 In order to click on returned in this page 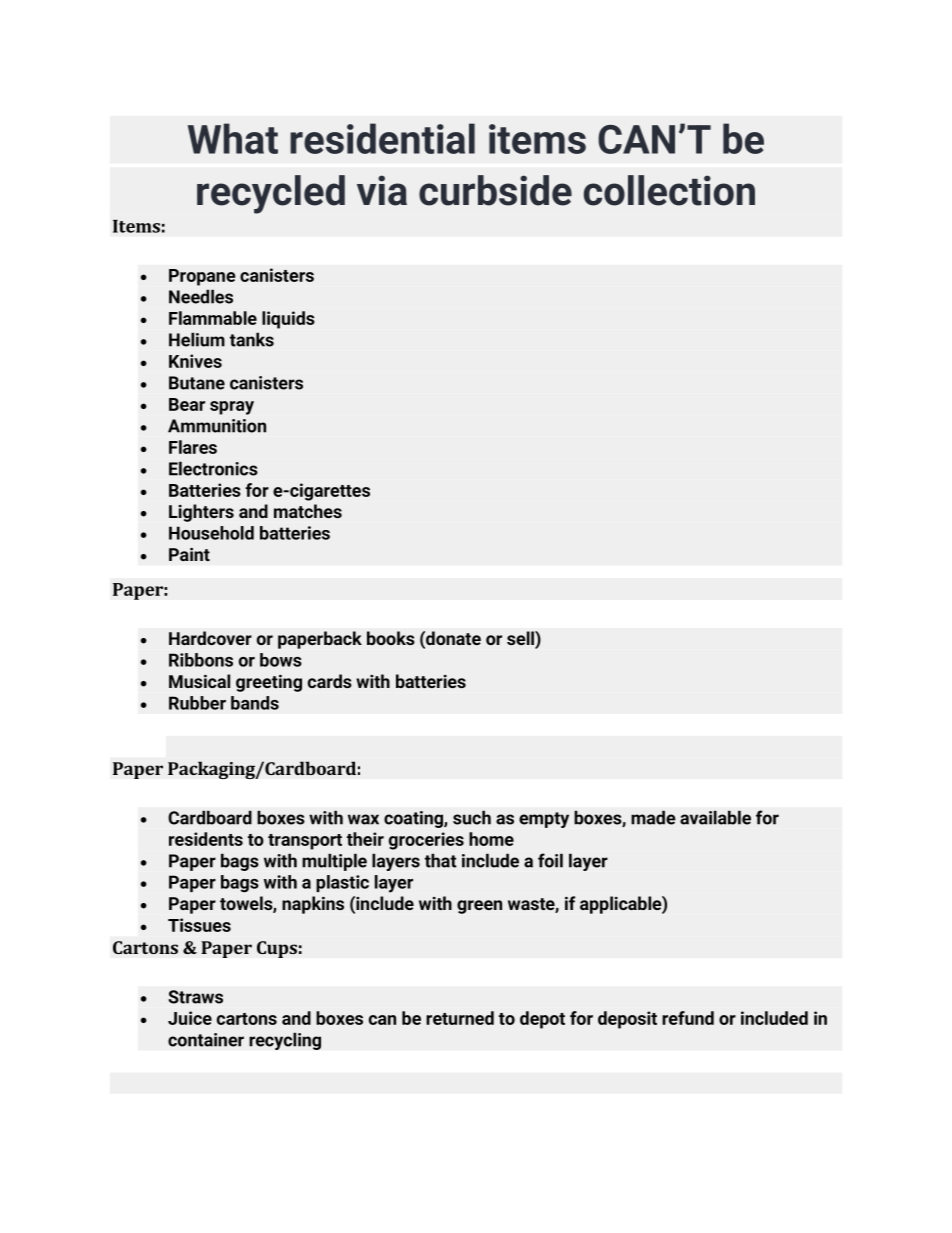, I will do `click(460, 1018)`.
